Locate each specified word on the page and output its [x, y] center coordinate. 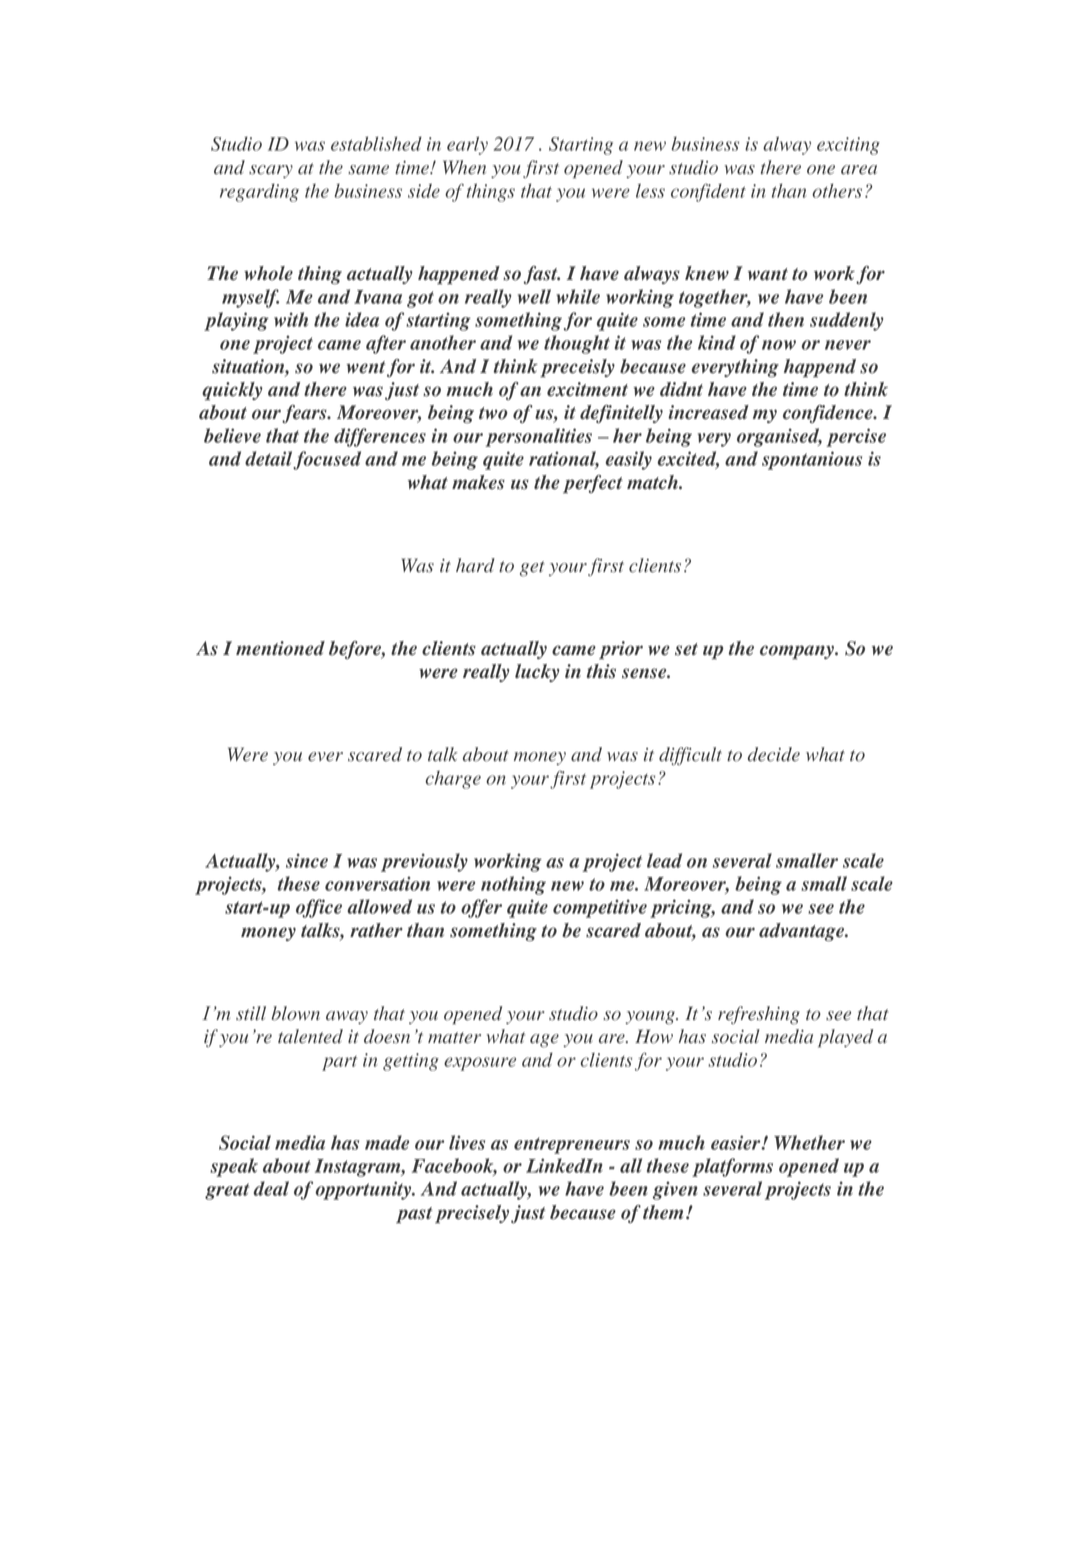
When [464, 167]
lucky [537, 673]
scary [271, 171]
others [837, 191]
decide [774, 754]
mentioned [280, 648]
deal [271, 1188]
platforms [732, 1167]
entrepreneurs [572, 1145]
